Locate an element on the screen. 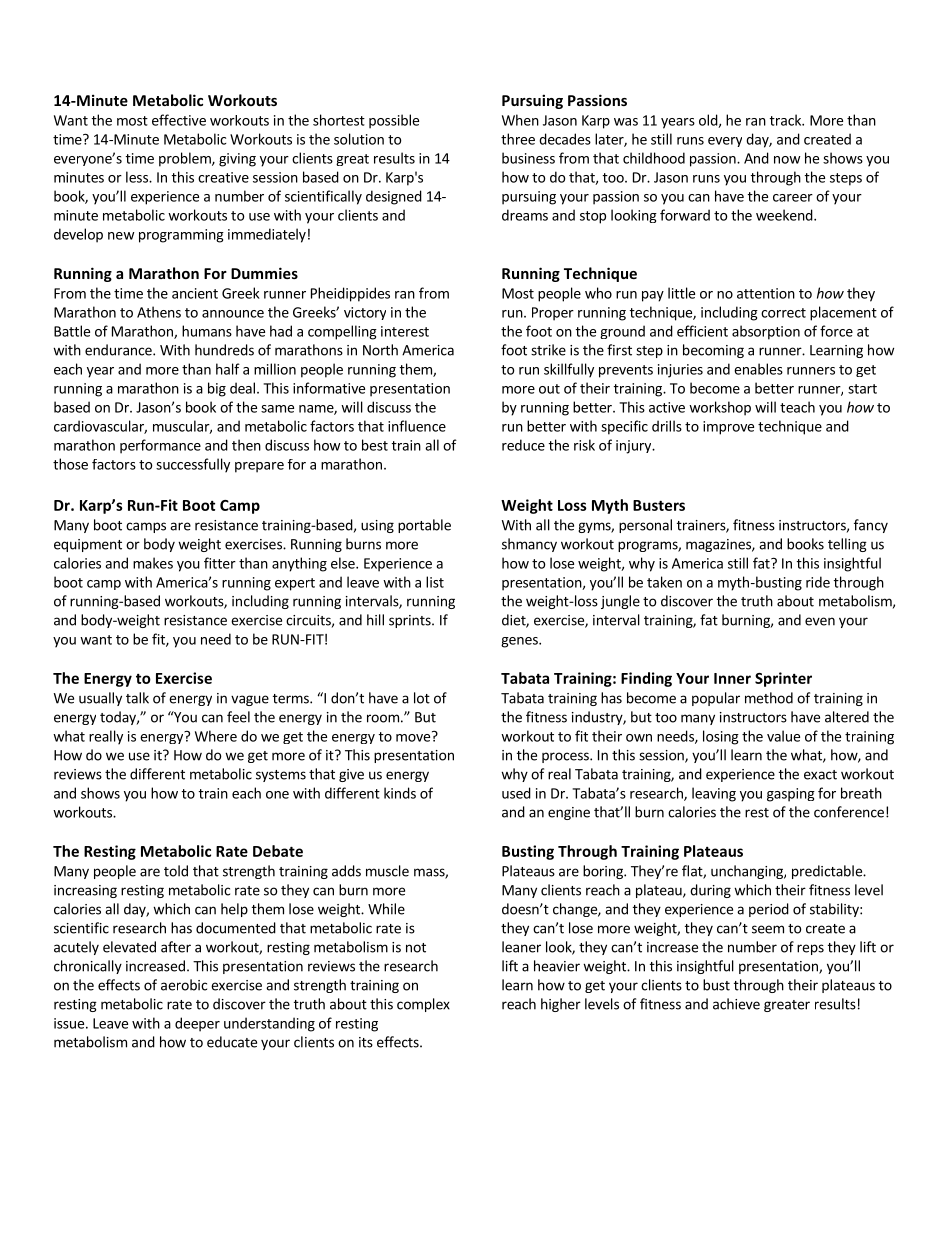 This screenshot has height=1233, width=952. humans is located at coordinates (207, 331).
